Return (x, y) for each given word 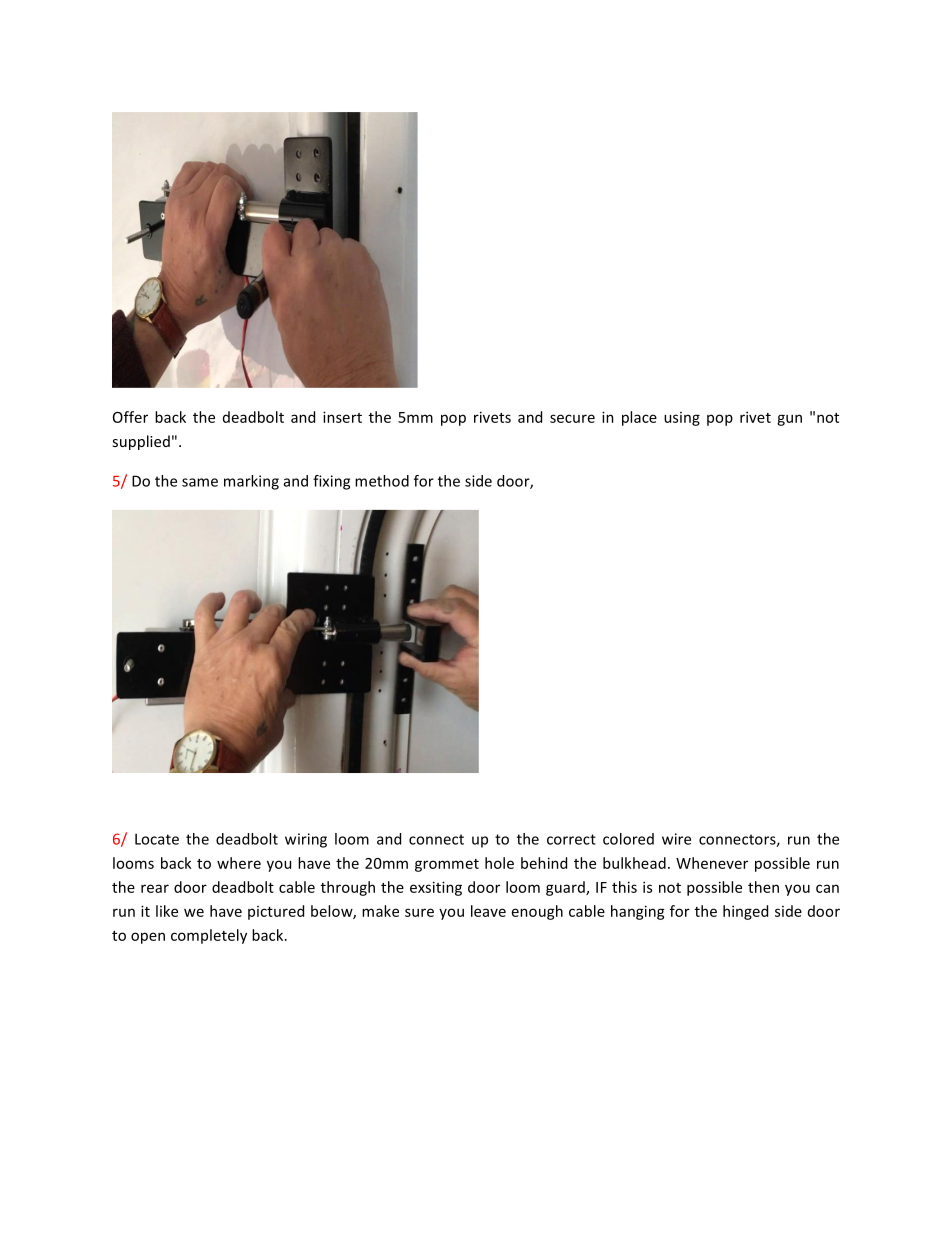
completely (209, 936)
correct (571, 839)
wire (676, 839)
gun (789, 420)
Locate (157, 839)
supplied (141, 442)
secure (572, 418)
